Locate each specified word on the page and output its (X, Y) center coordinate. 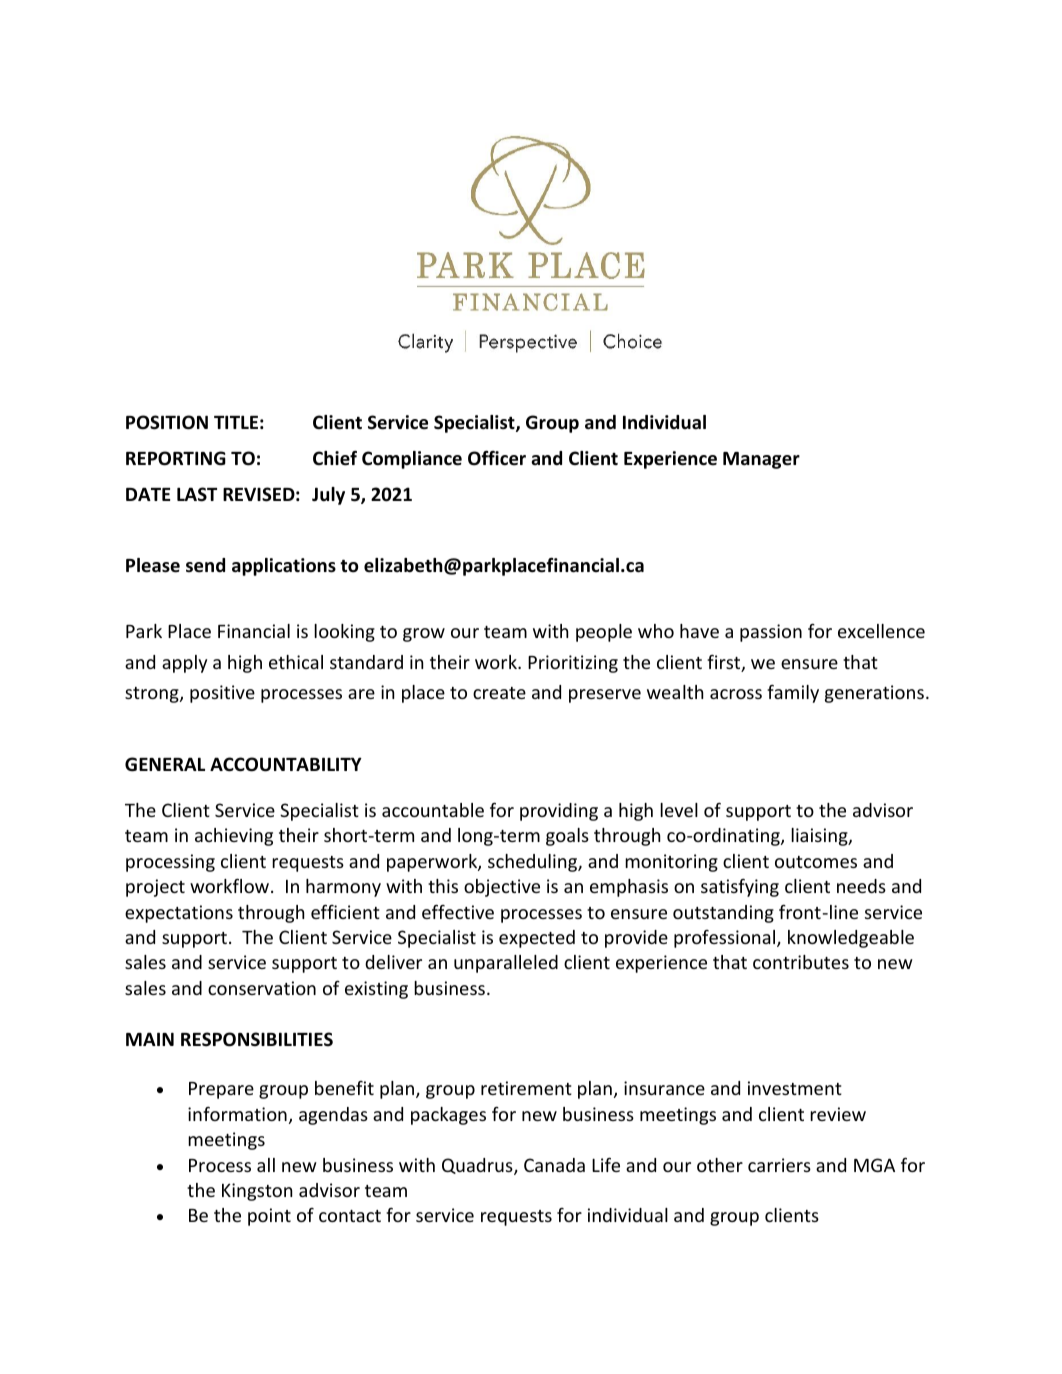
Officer (497, 458)
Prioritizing (573, 664)
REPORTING (176, 458)
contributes (801, 962)
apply (184, 664)
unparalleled (506, 964)
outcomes (816, 862)
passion (771, 633)
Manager (761, 460)
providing (559, 812)
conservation (262, 988)
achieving (234, 837)
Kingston (257, 1192)
